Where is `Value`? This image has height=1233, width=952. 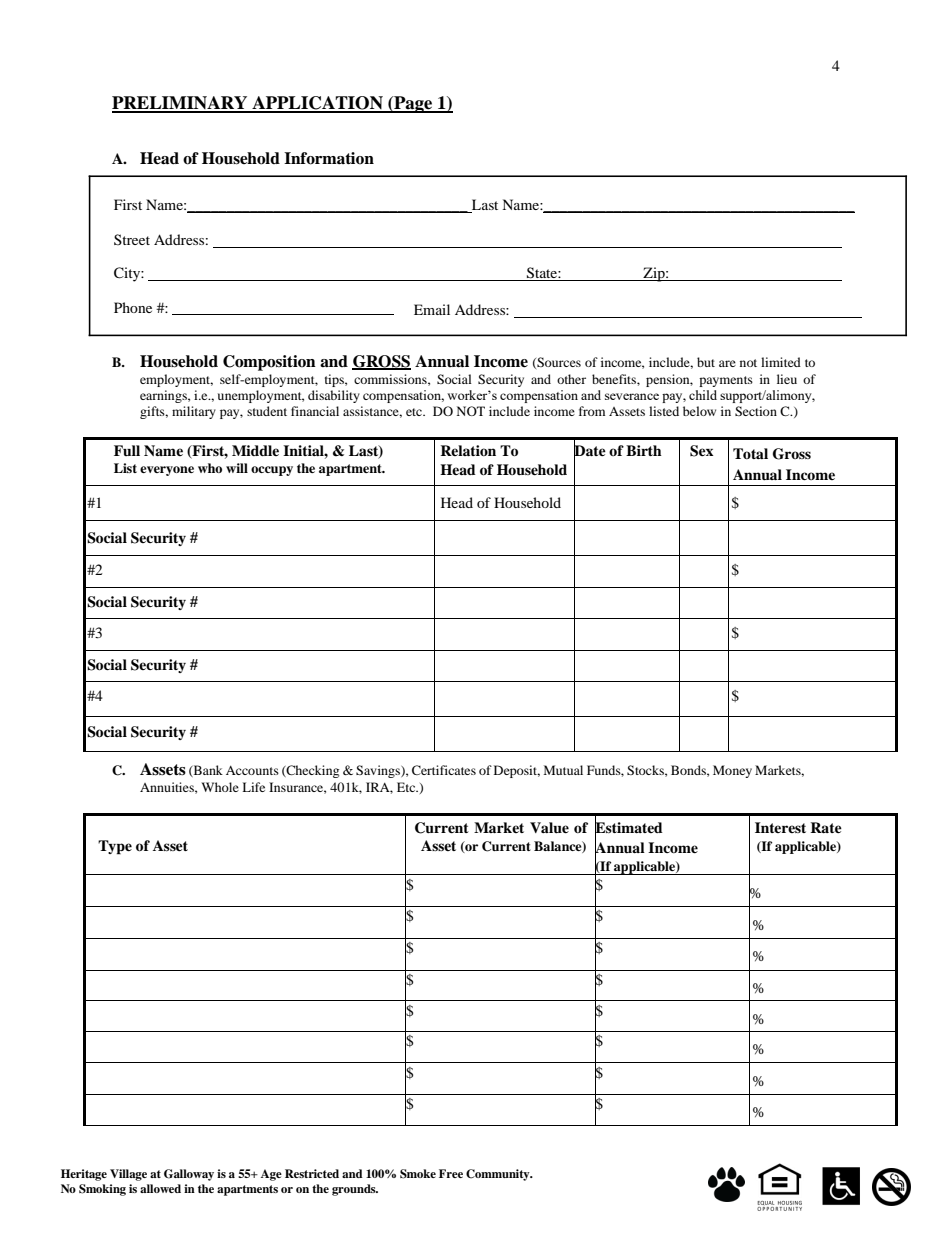 Value is located at coordinates (549, 828).
